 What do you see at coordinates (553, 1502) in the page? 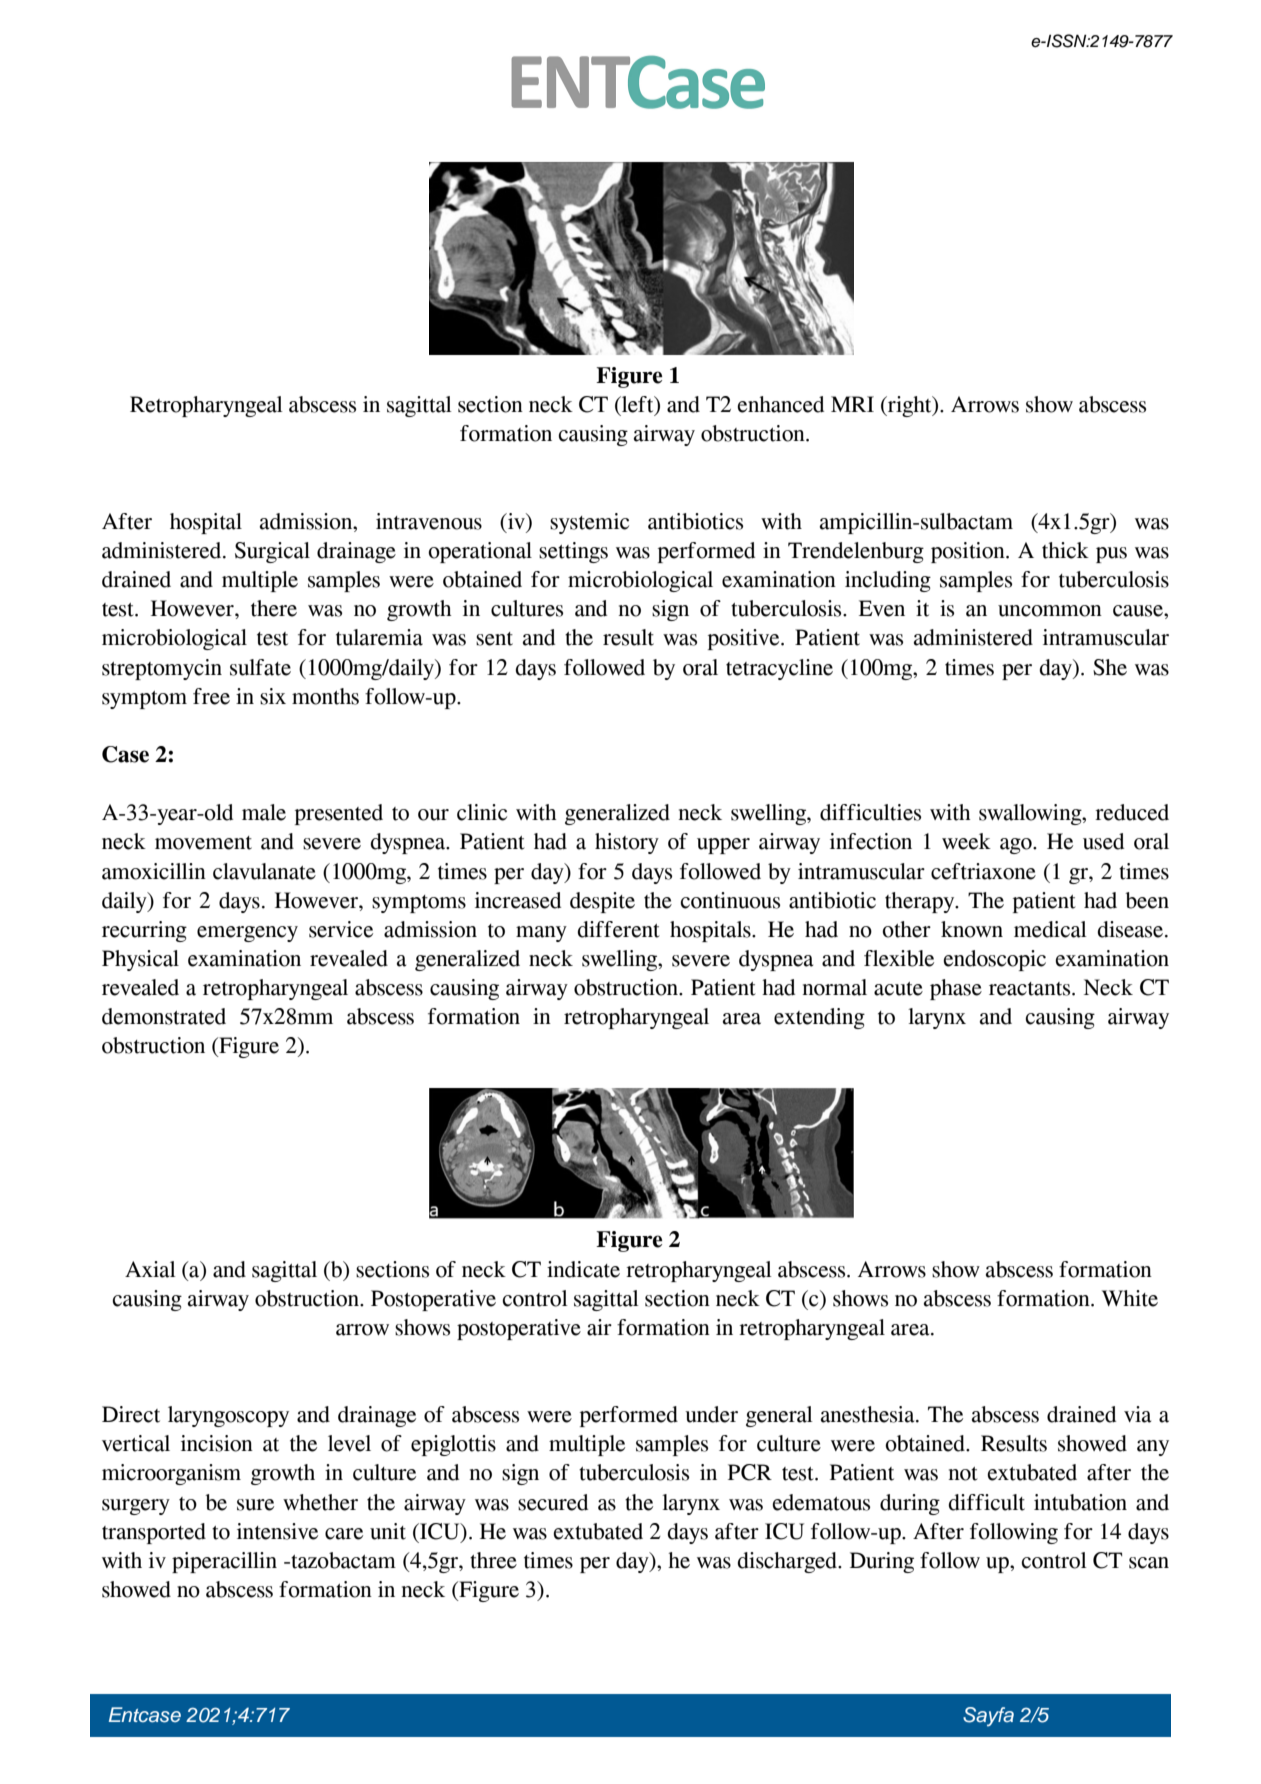
I see `secured` at bounding box center [553, 1502].
